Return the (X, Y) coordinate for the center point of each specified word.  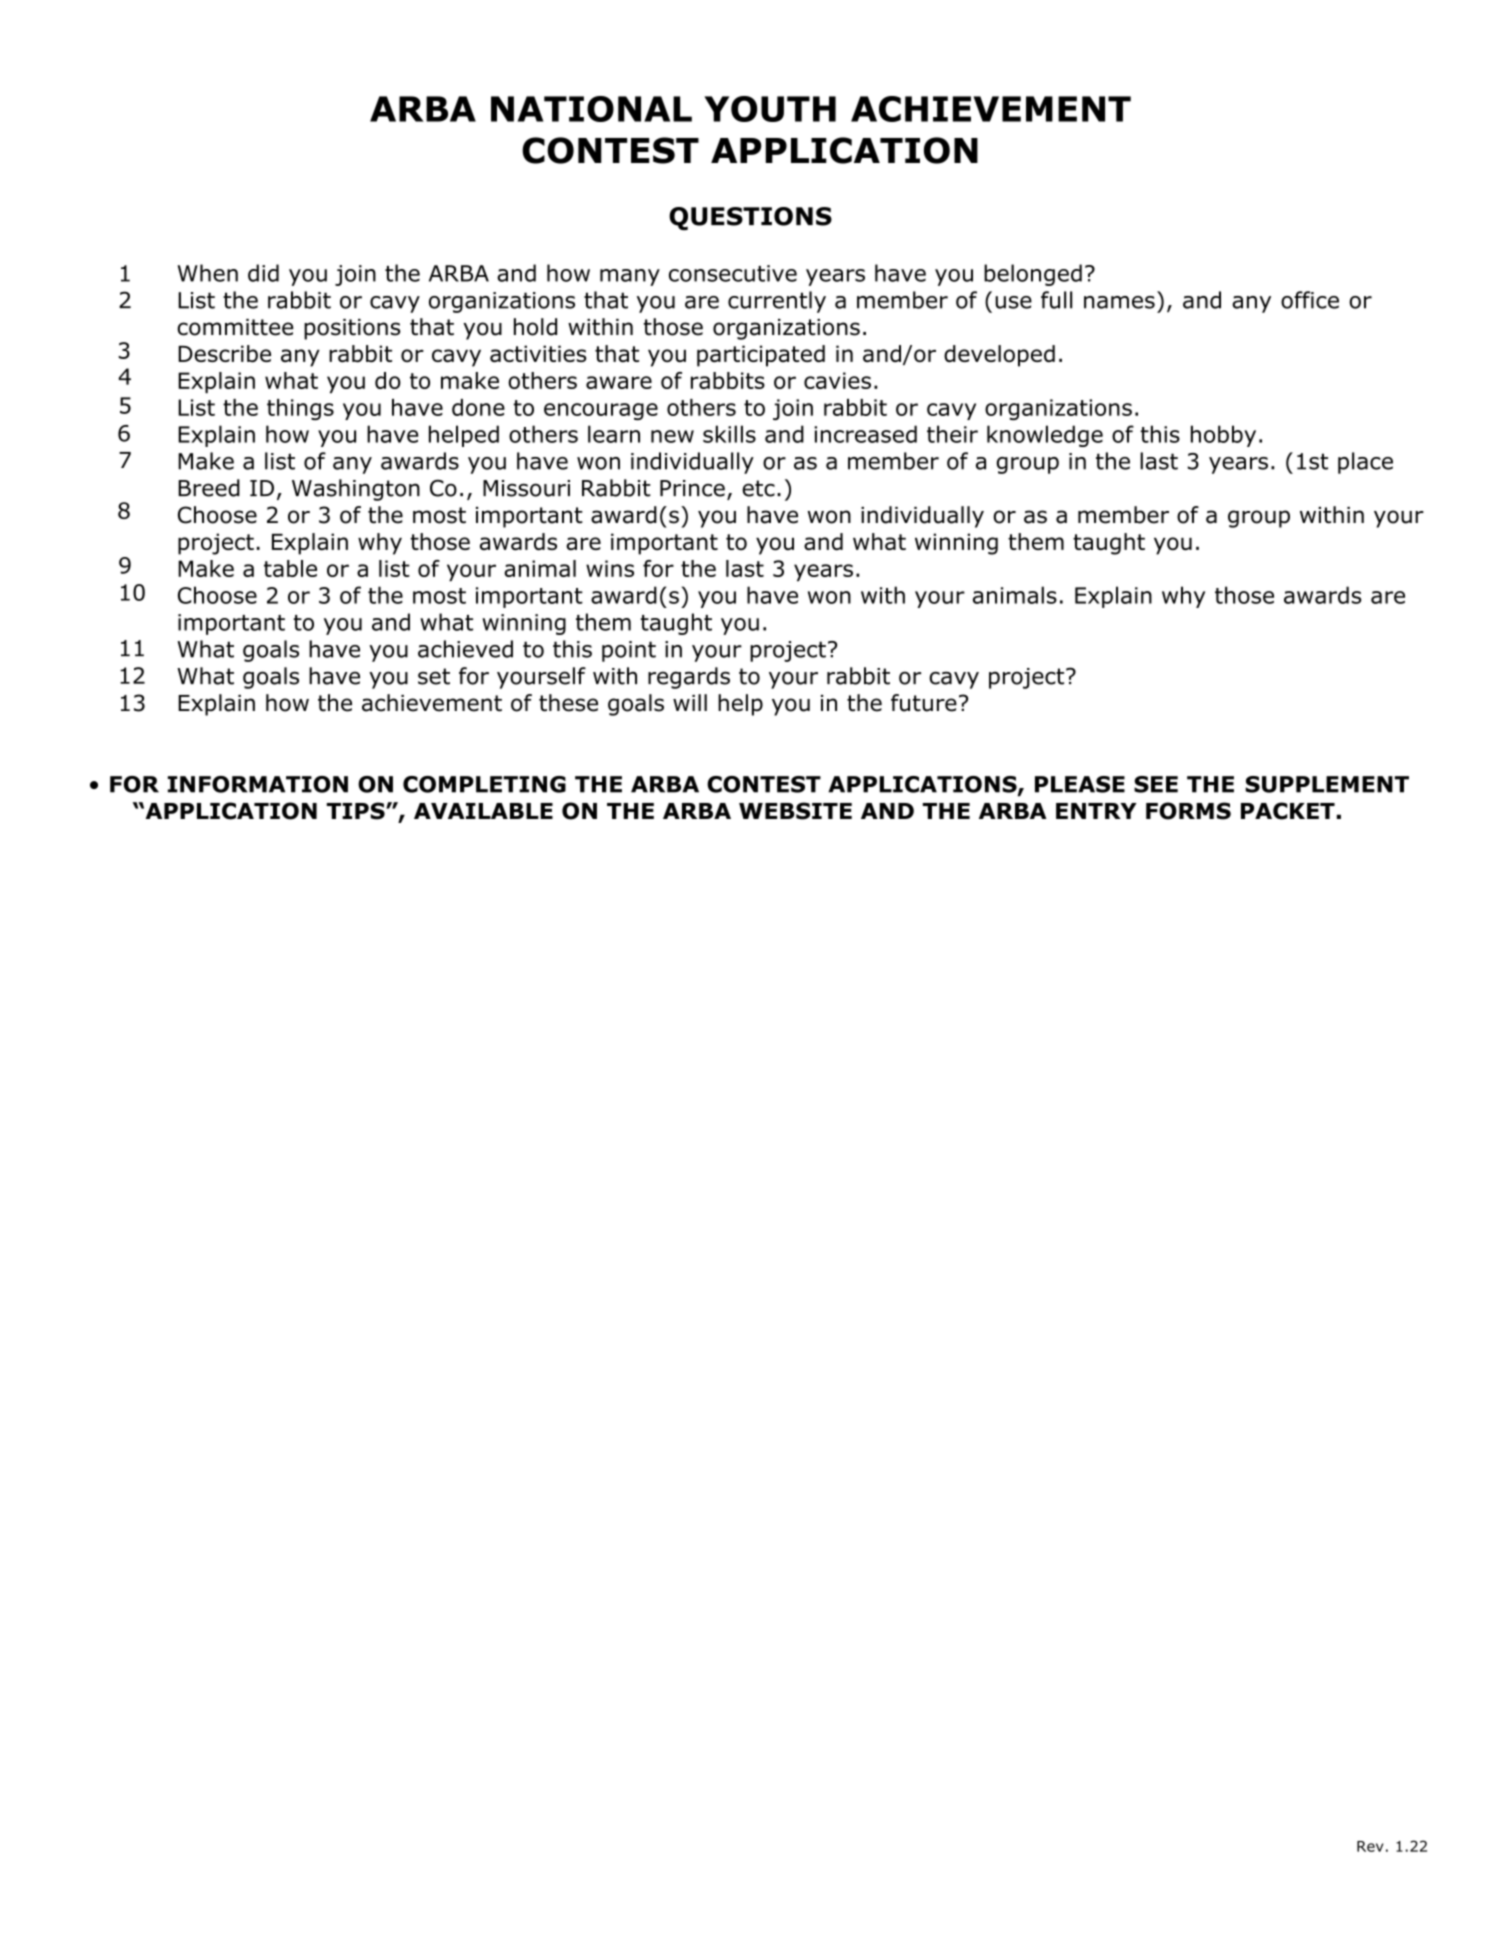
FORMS (1188, 811)
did (263, 273)
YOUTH (770, 109)
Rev (1370, 1846)
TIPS (357, 811)
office (1310, 300)
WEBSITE (795, 811)
